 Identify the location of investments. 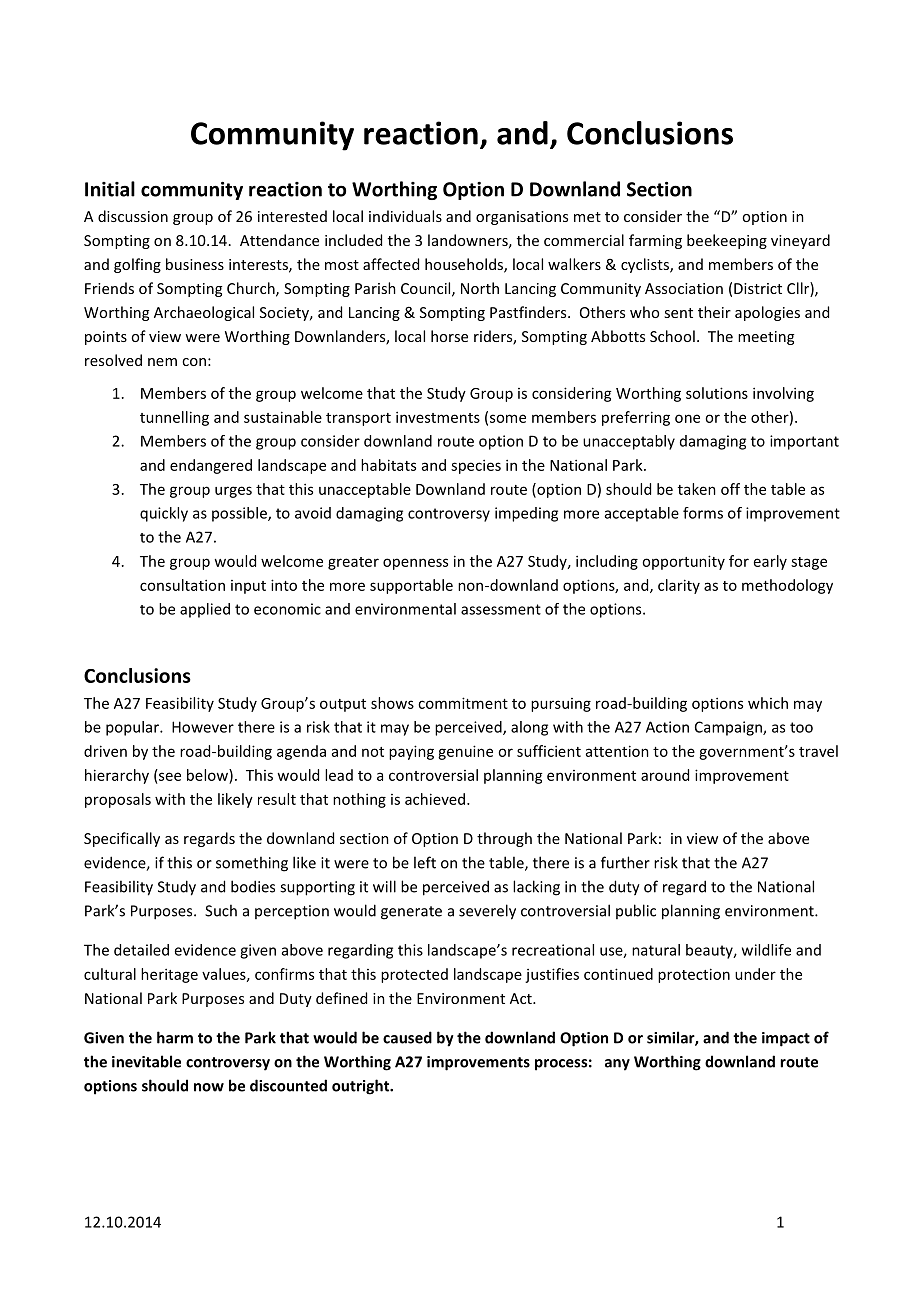
(438, 417).
